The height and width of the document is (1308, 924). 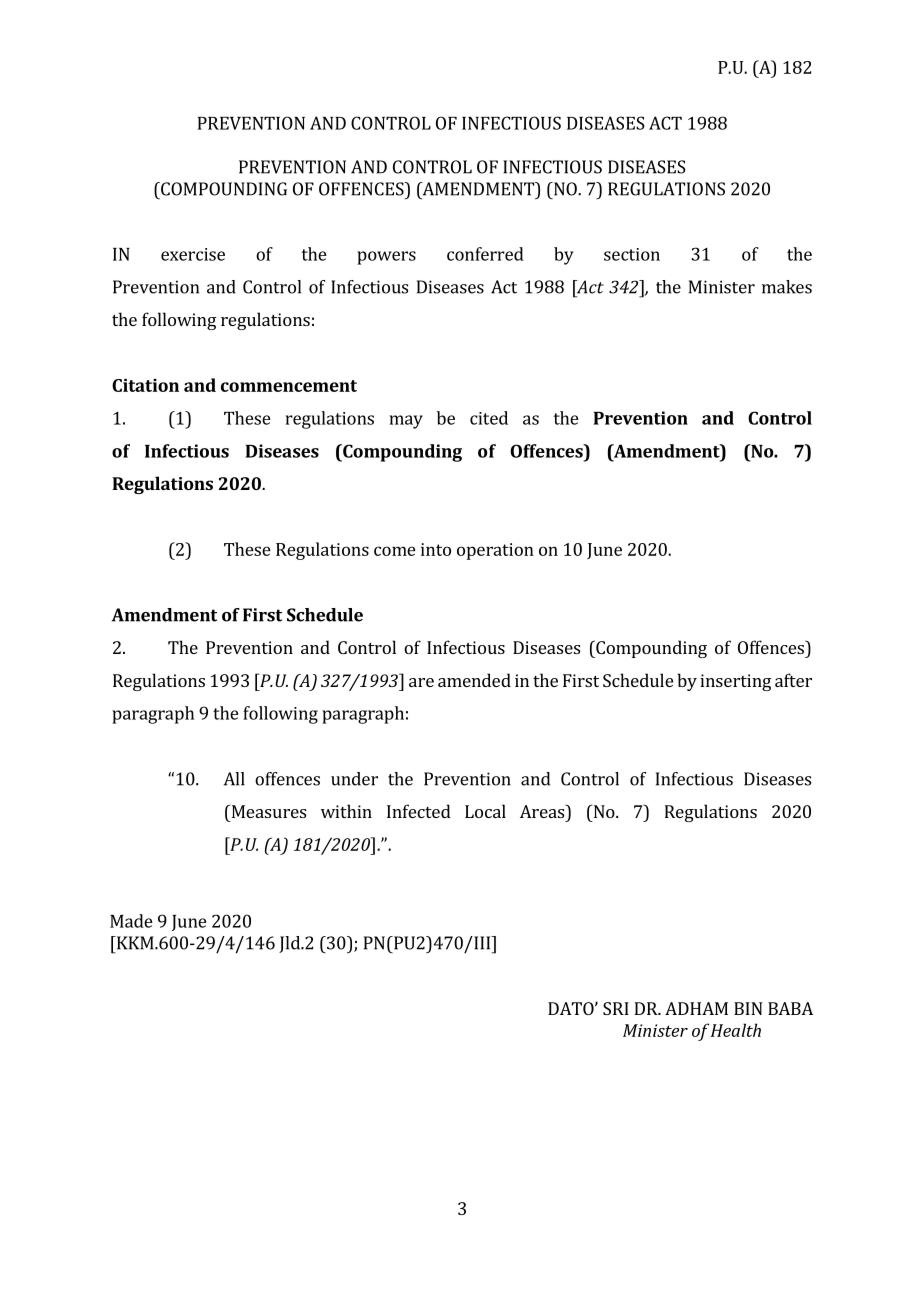 What do you see at coordinates (234, 779) in the document?
I see `All` at bounding box center [234, 779].
